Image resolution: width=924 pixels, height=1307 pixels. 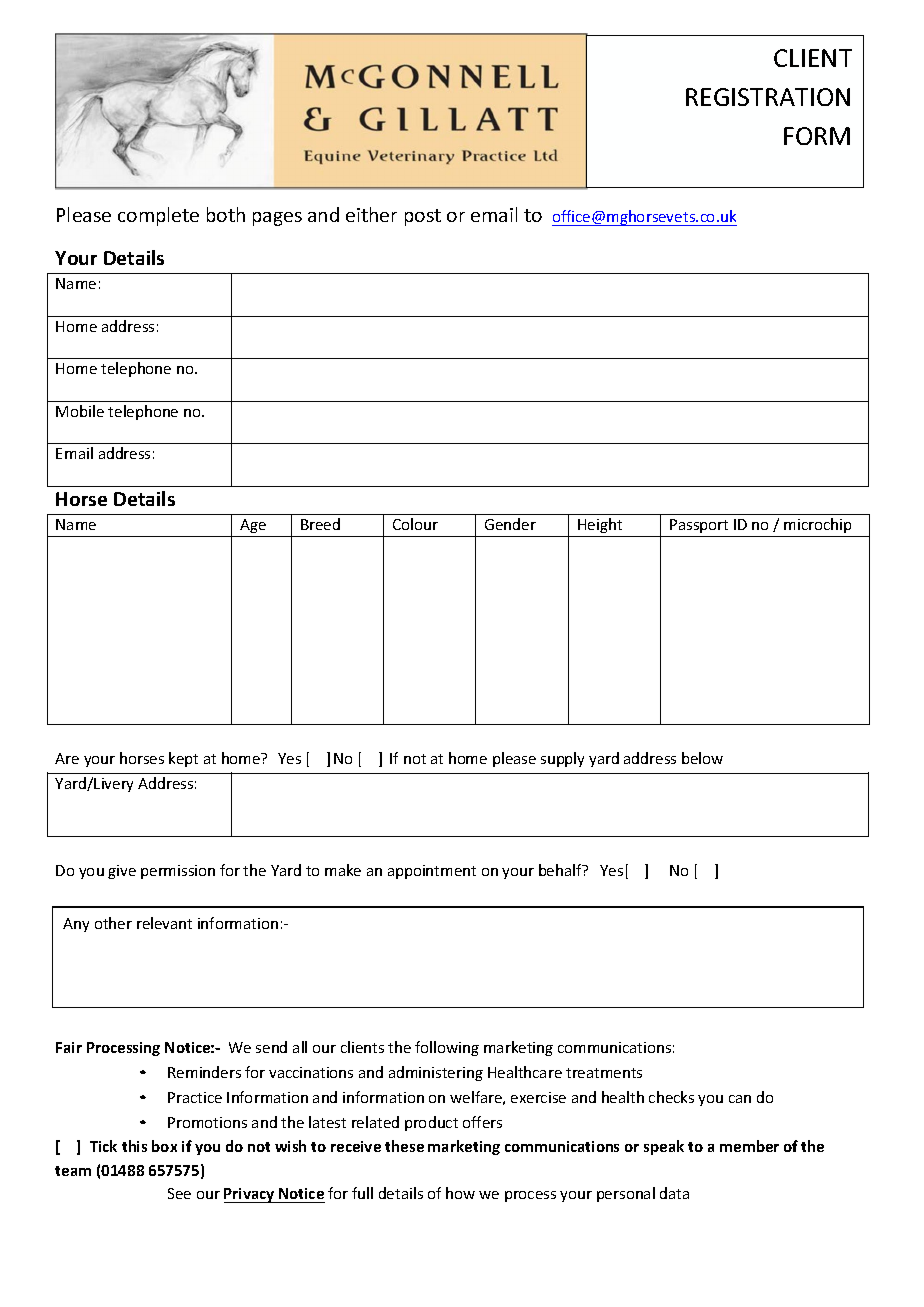 What do you see at coordinates (164, 1146) in the document?
I see `box` at bounding box center [164, 1146].
